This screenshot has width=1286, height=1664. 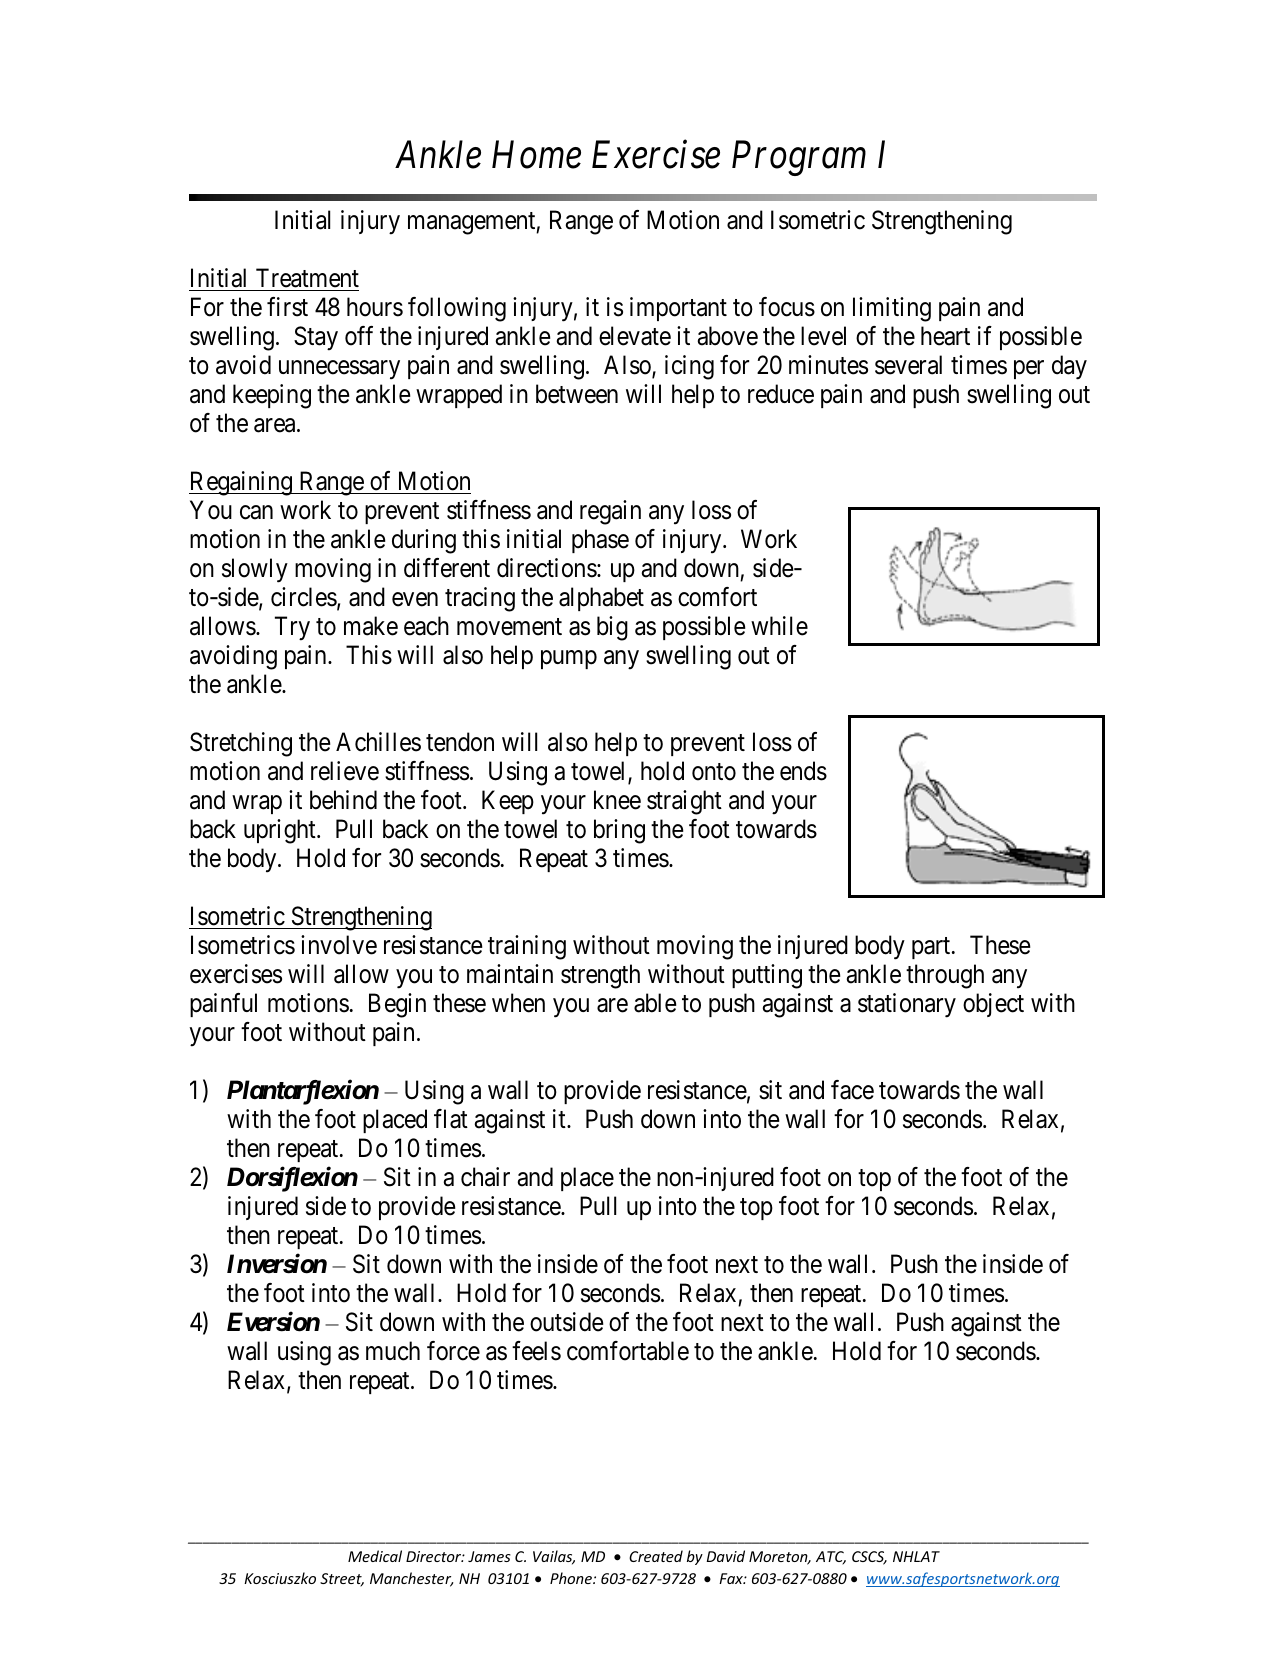 I want to click on Treatment, so click(x=307, y=278).
